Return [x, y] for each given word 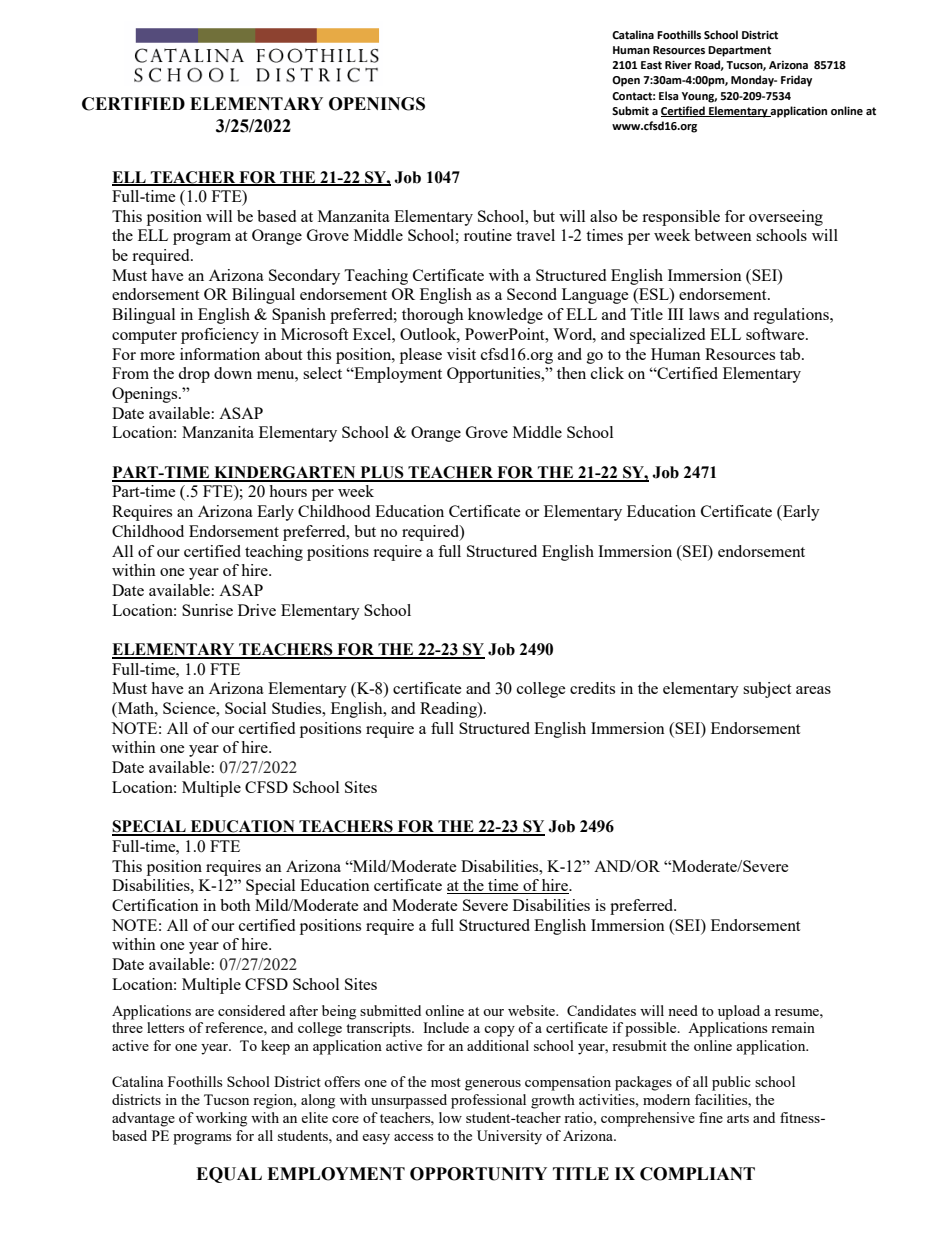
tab [791, 354]
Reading [449, 710]
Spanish [299, 316]
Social [245, 708]
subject [767, 690]
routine [488, 235]
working [221, 1119]
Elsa [669, 95]
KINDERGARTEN [285, 473]
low [450, 1117]
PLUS [382, 473]
